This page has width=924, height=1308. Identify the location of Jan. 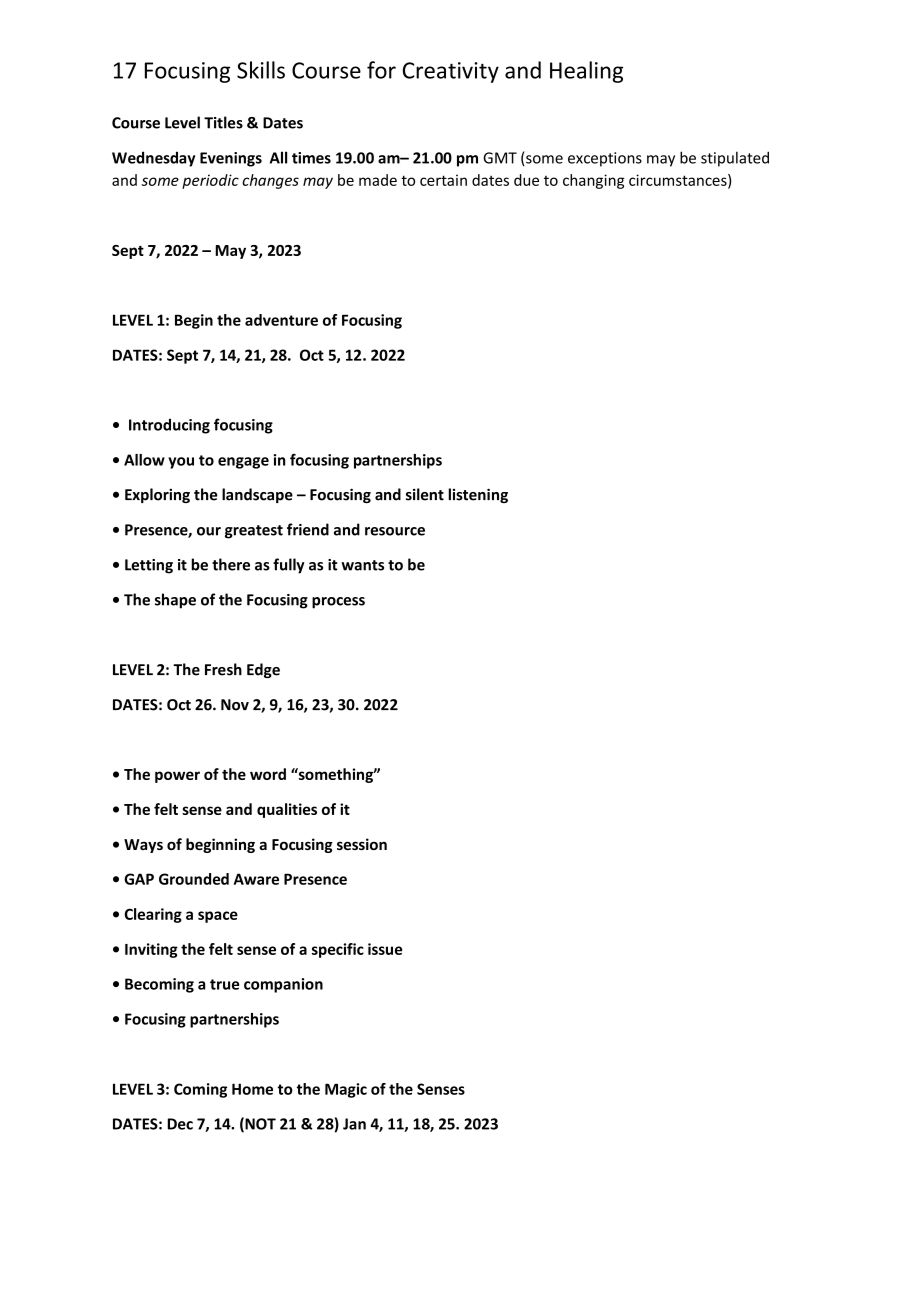
(354, 1124).
